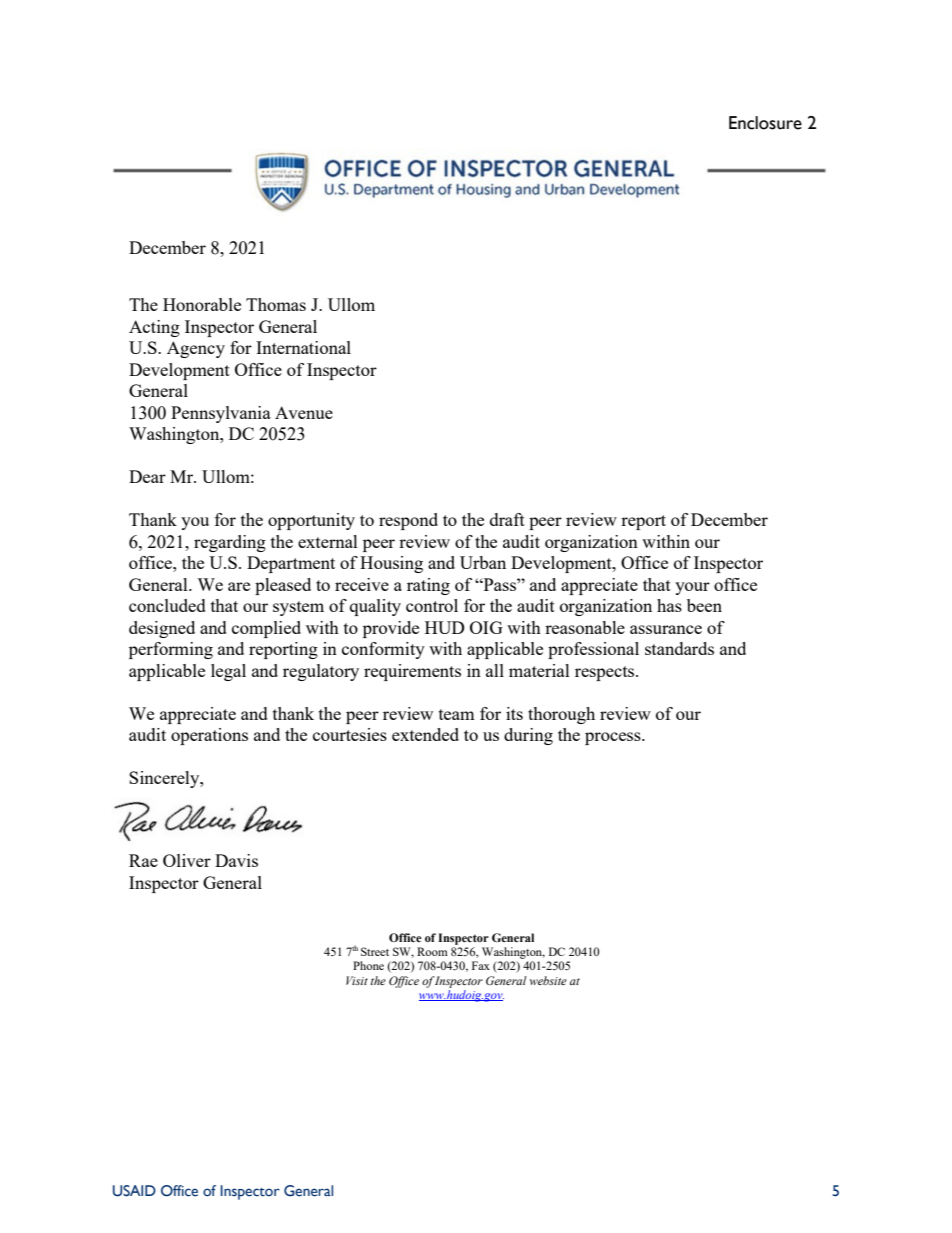 The image size is (952, 1233). Describe the element at coordinates (507, 519) in the page. I see `draft` at that location.
